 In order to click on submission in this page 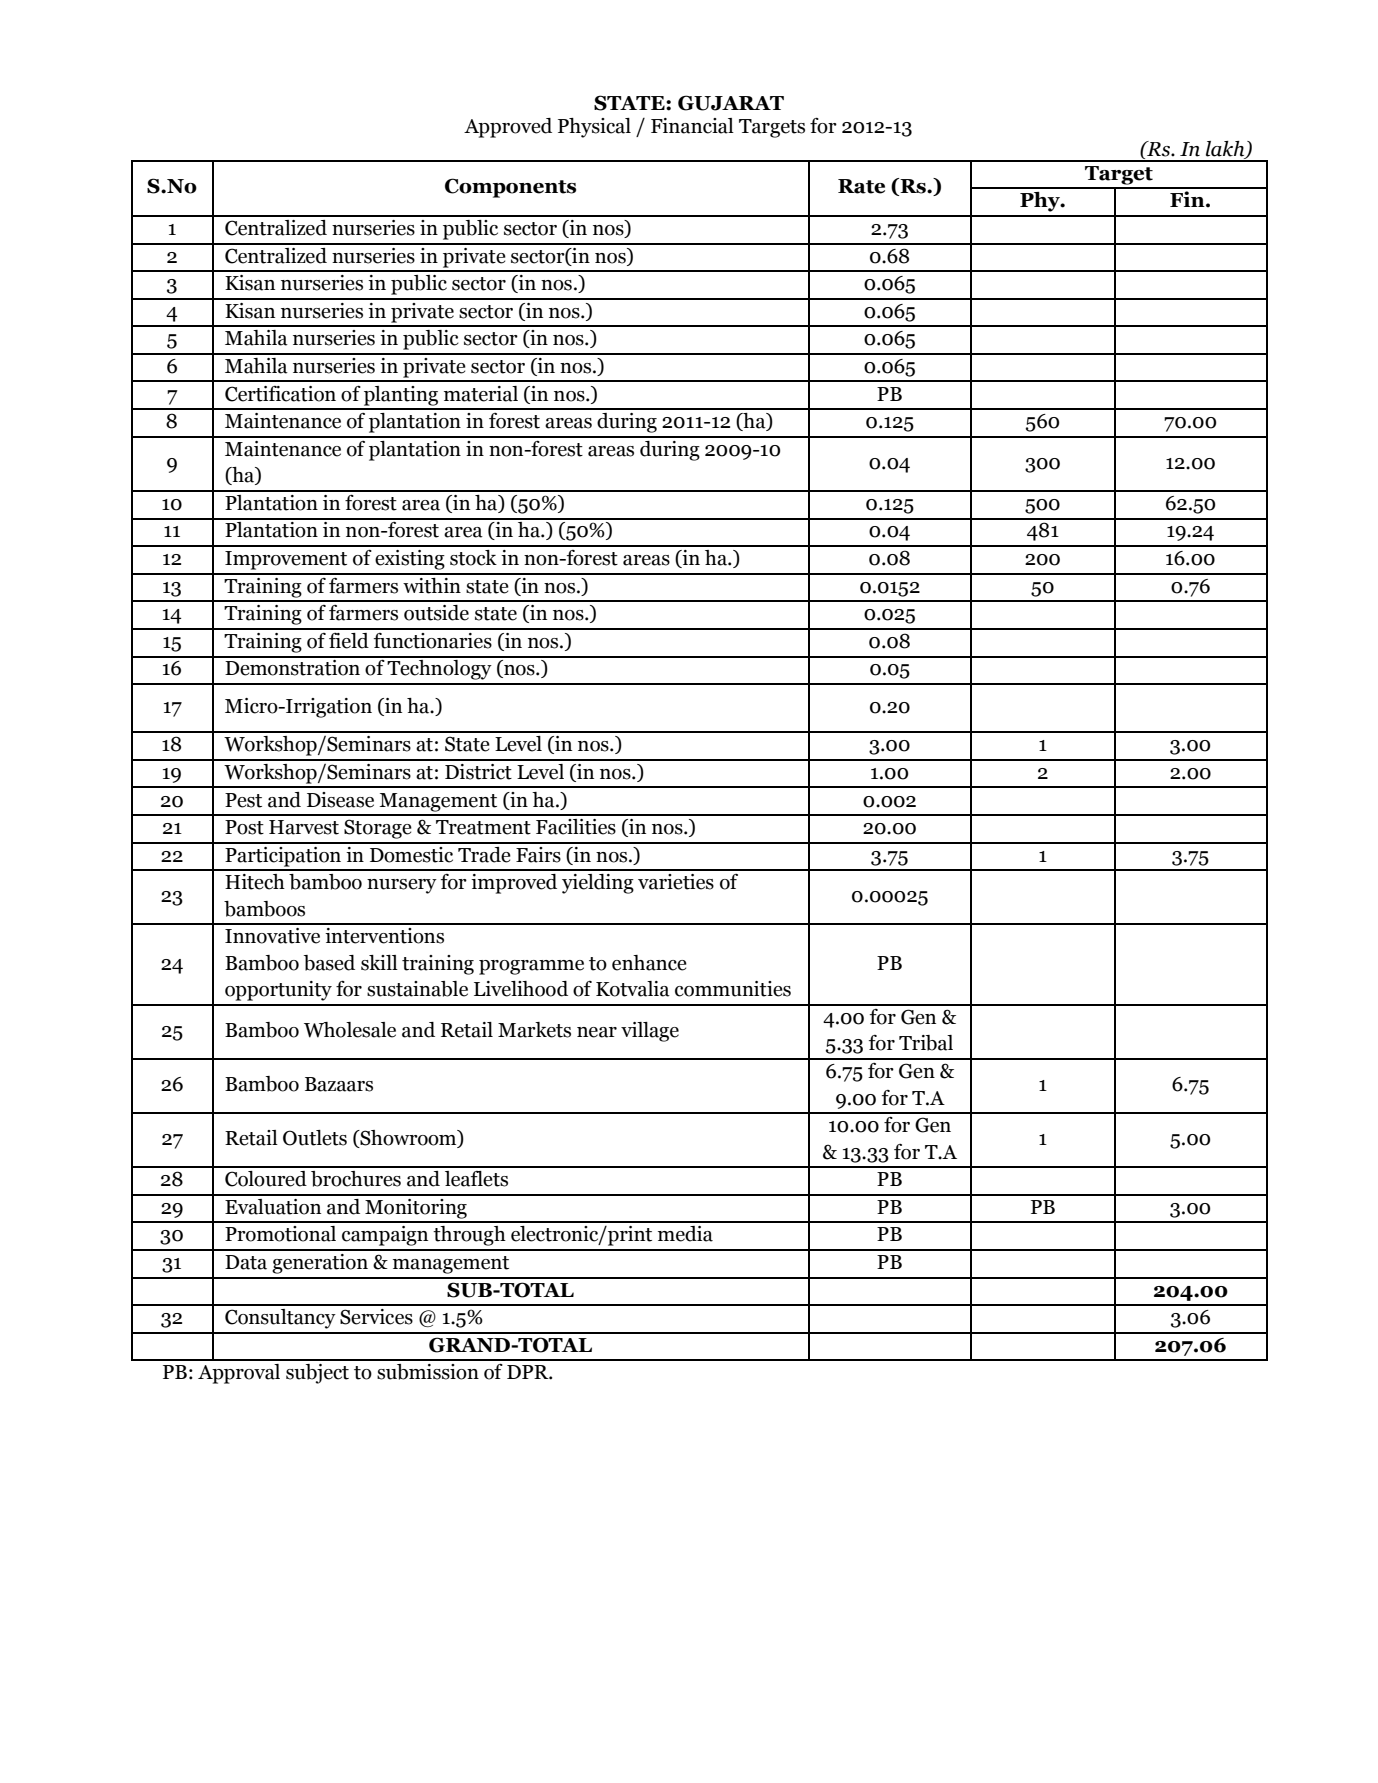, I will do `click(428, 1372)`.
